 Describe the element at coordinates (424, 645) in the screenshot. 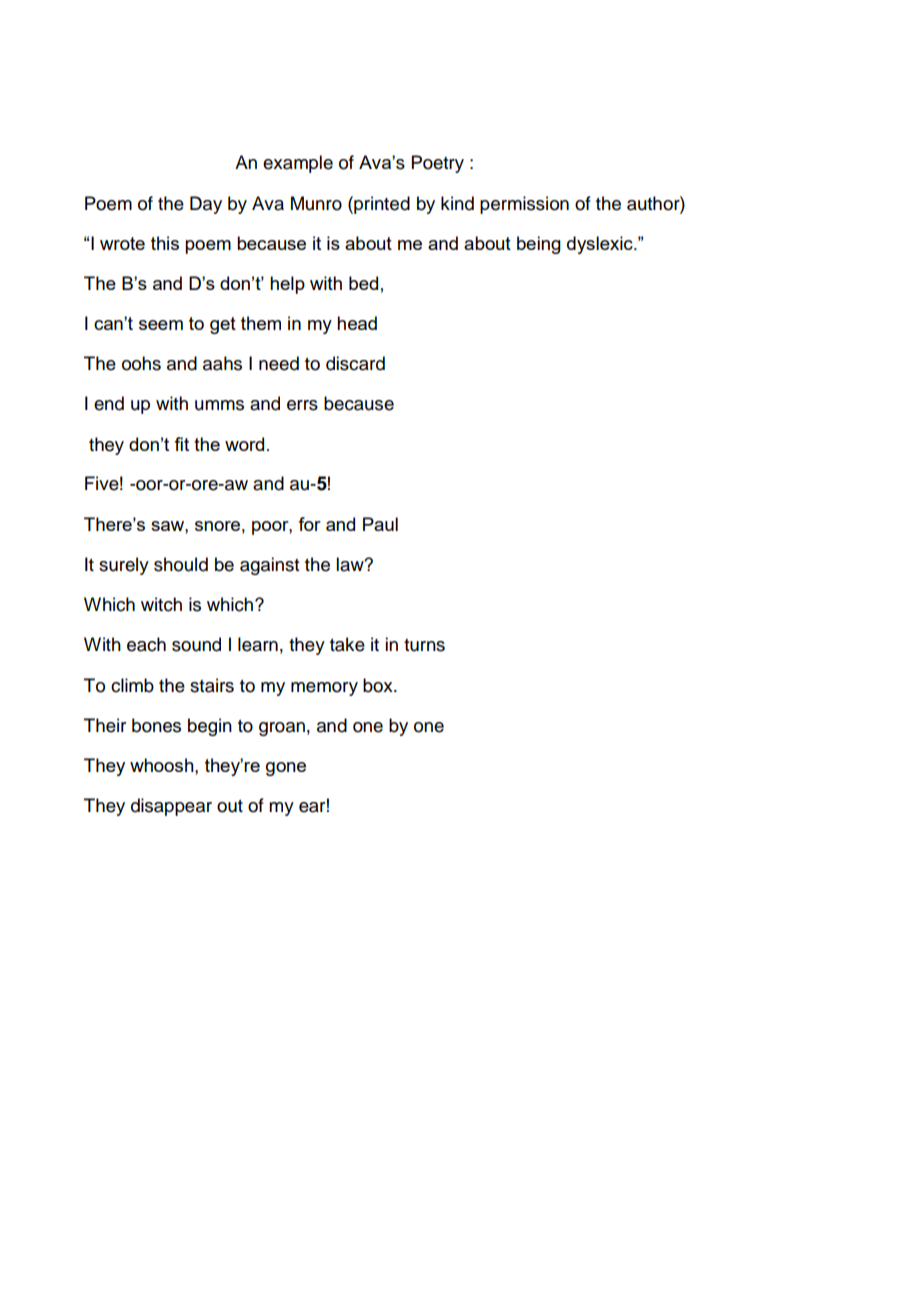

I see `turns` at that location.
